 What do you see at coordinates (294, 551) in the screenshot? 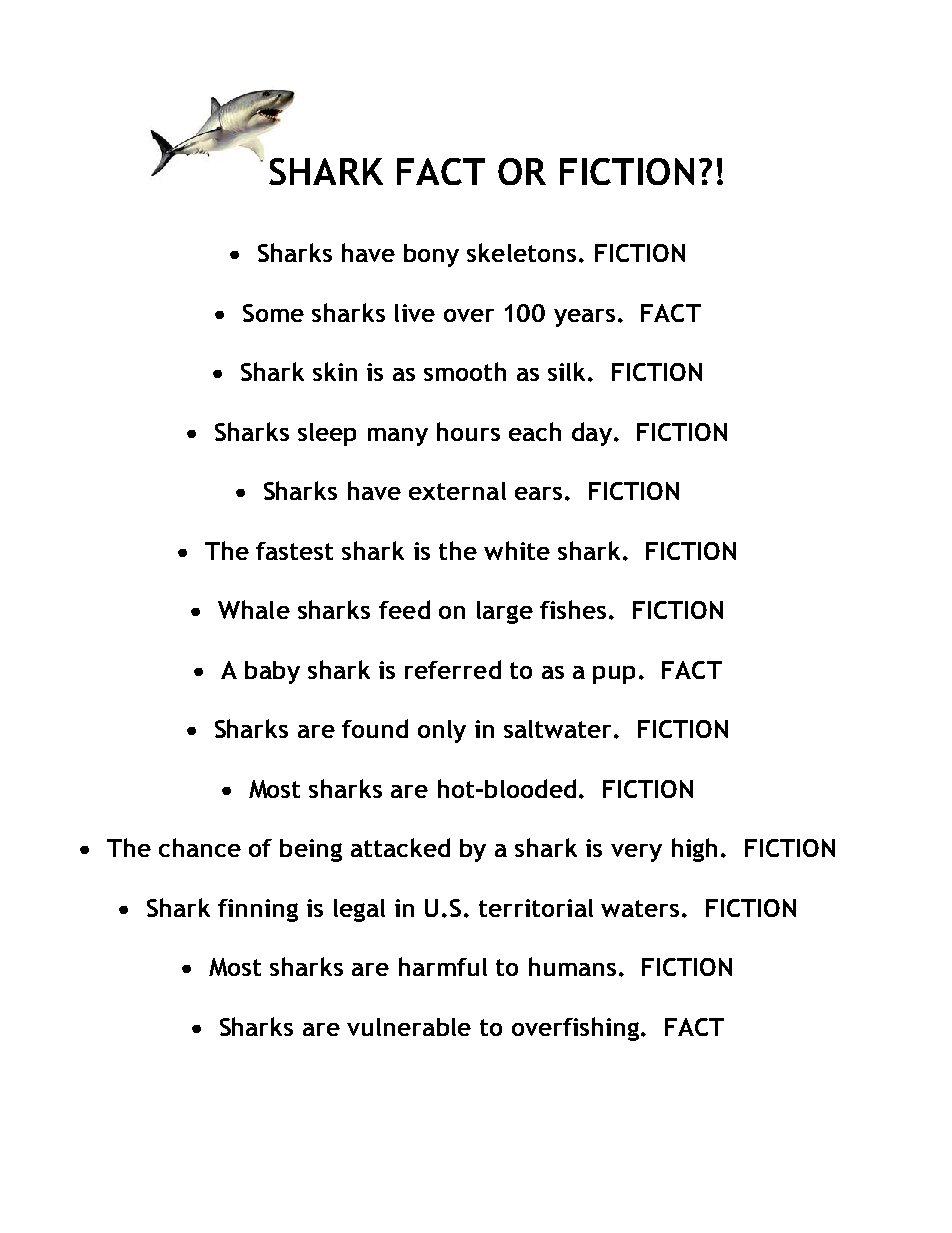
I see `fastest` at bounding box center [294, 551].
